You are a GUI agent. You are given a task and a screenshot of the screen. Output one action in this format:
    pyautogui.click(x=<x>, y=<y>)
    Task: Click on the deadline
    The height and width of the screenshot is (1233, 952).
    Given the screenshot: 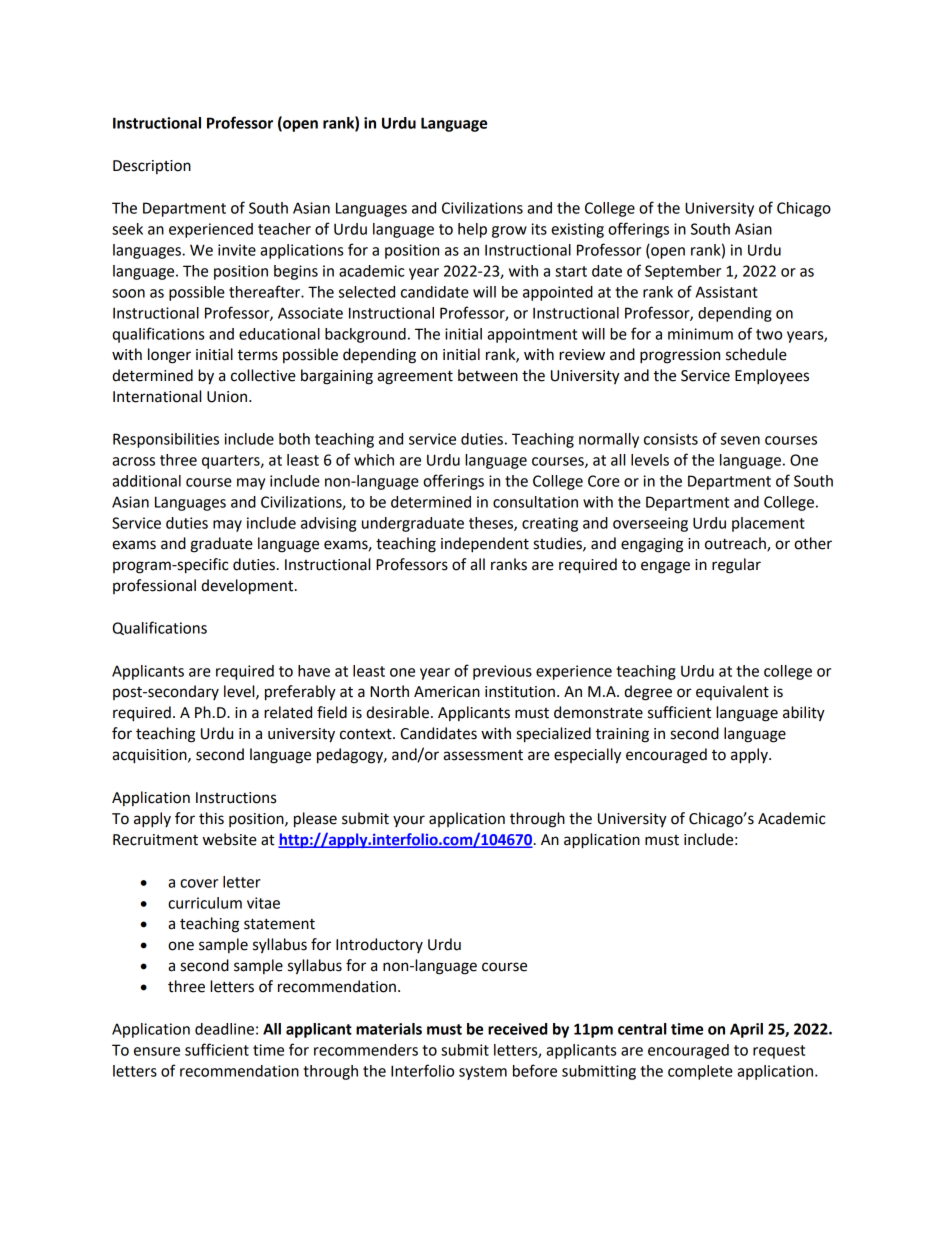 What is the action you would take?
    pyautogui.click(x=224, y=1029)
